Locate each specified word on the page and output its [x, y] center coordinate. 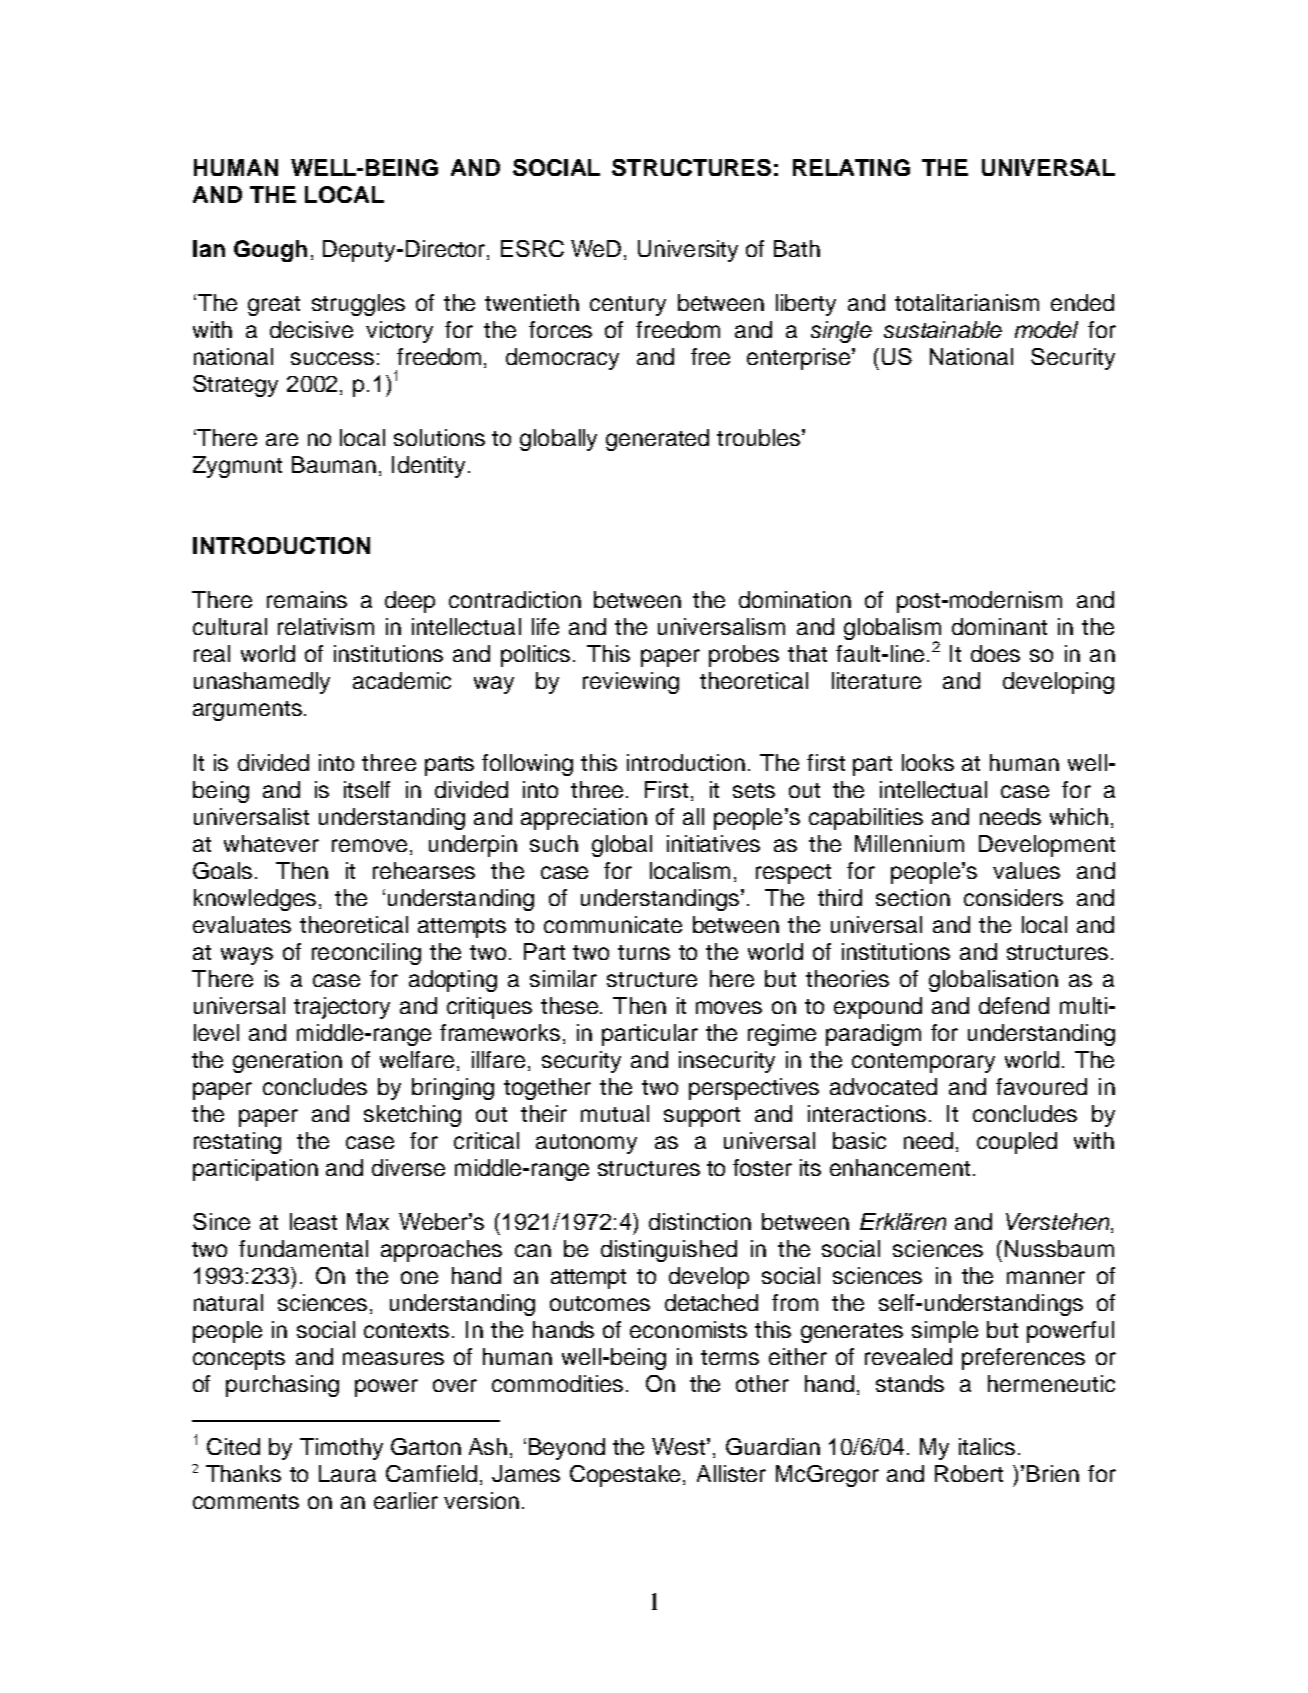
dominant [999, 626]
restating [237, 1143]
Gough [270, 251]
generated [657, 440]
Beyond [567, 1449]
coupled [1017, 1143]
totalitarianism [967, 302]
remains [307, 599]
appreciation [584, 819]
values [1026, 870]
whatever [271, 843]
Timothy [341, 1449]
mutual [615, 1113]
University [688, 251]
